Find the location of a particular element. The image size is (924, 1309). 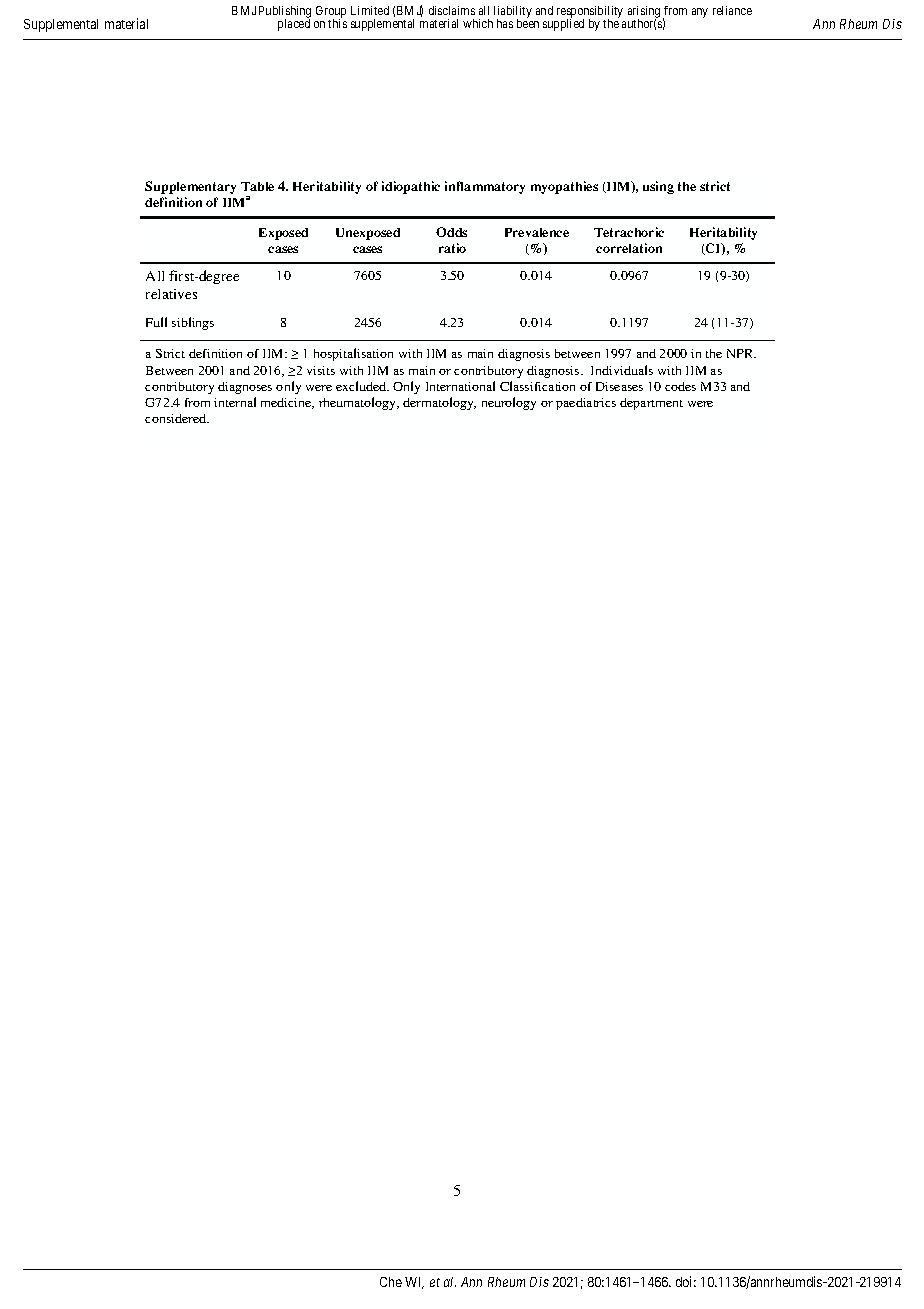

Publishing is located at coordinates (285, 13).
